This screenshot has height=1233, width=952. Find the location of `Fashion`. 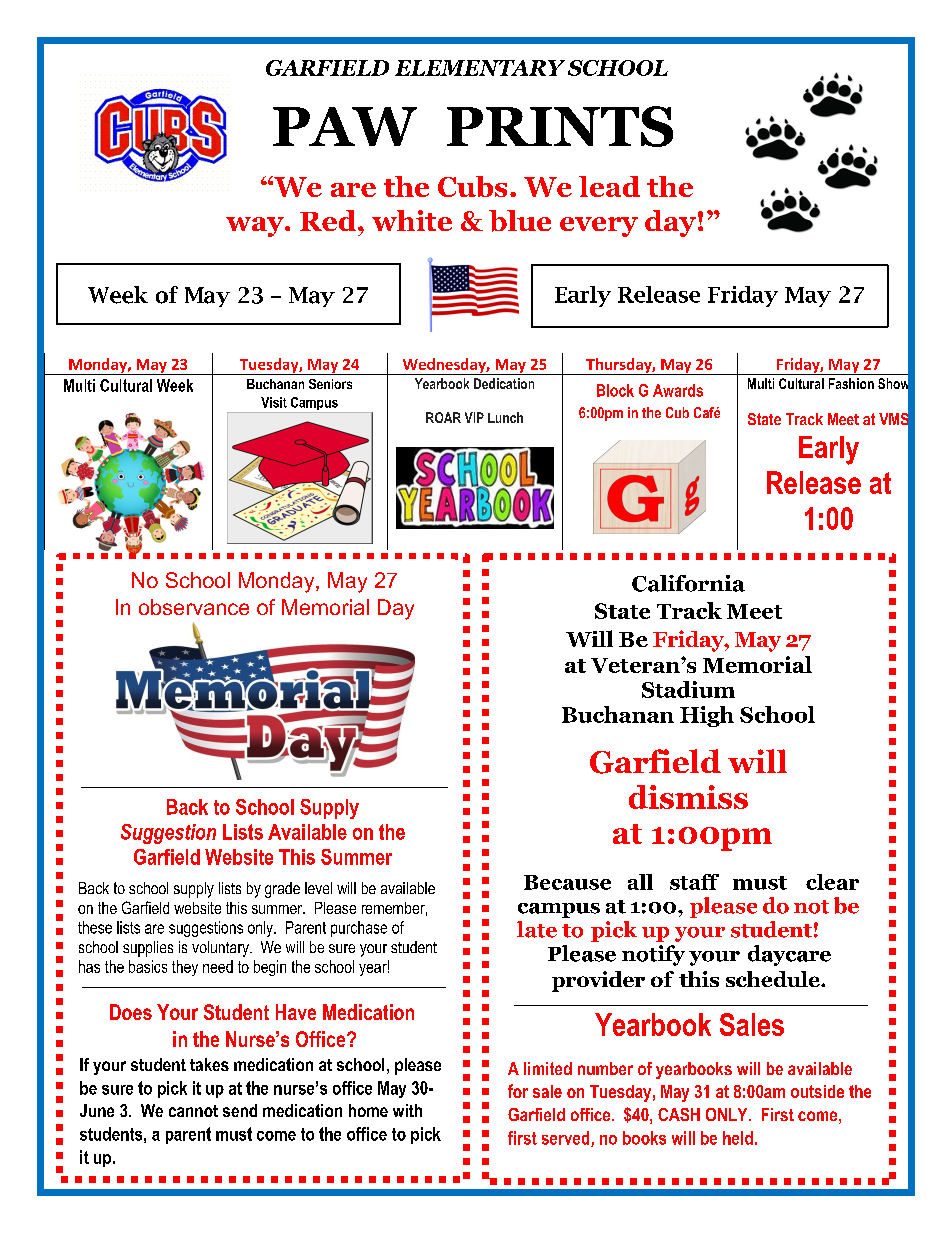

Fashion is located at coordinates (851, 383).
